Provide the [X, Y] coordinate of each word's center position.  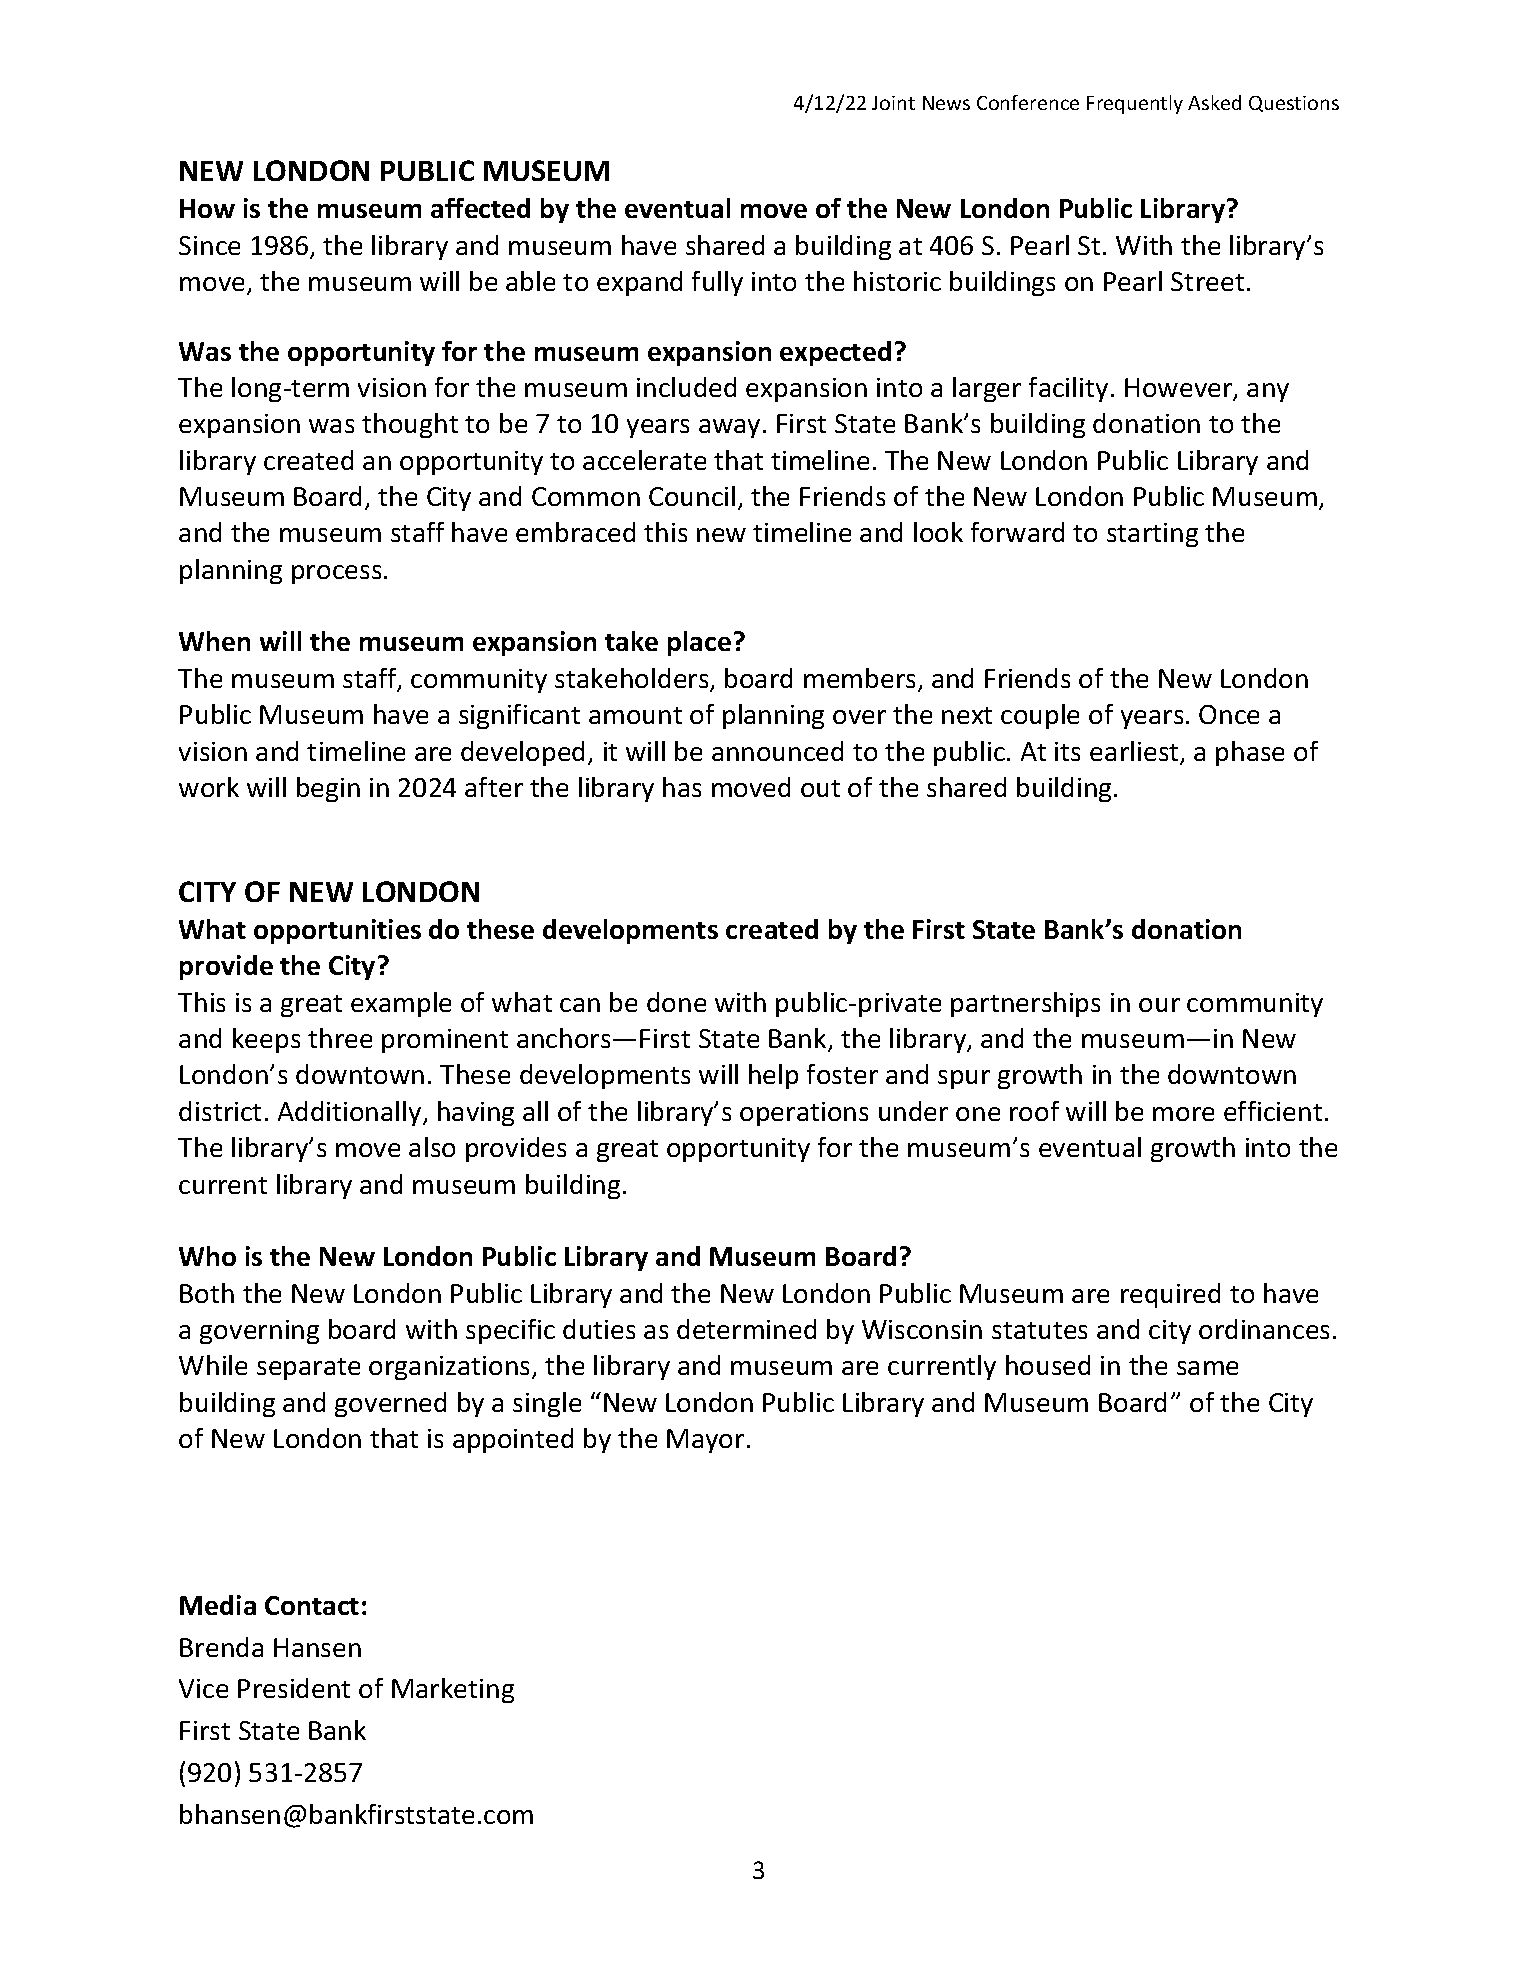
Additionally [351, 1113]
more [1183, 1114]
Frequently [1135, 104]
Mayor [705, 1441]
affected [480, 208]
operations [804, 1114]
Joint [893, 103]
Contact [312, 1605]
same [1207, 1368]
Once [1229, 714]
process [336, 574]
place [699, 643]
